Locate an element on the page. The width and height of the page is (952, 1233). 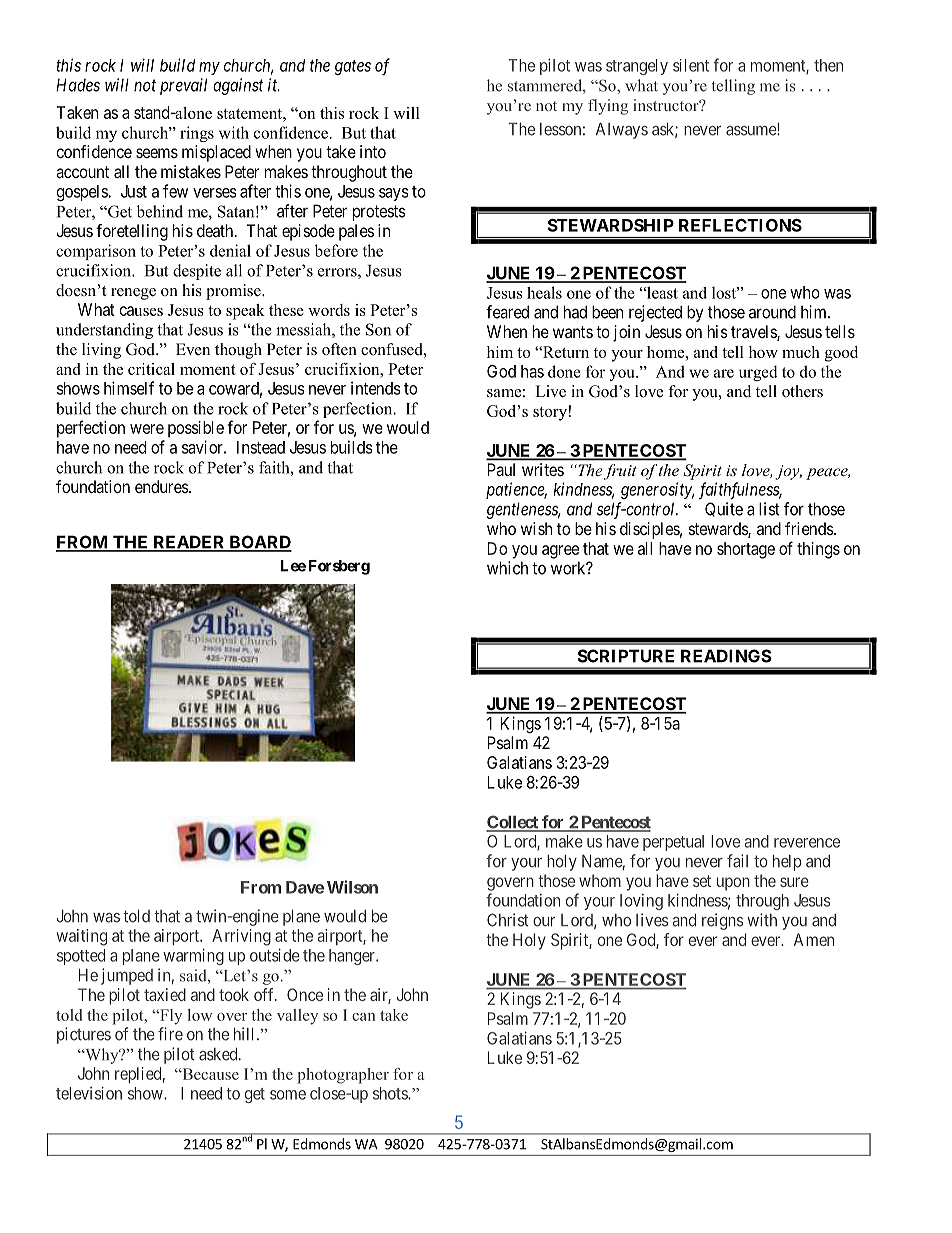
others is located at coordinates (802, 391).
